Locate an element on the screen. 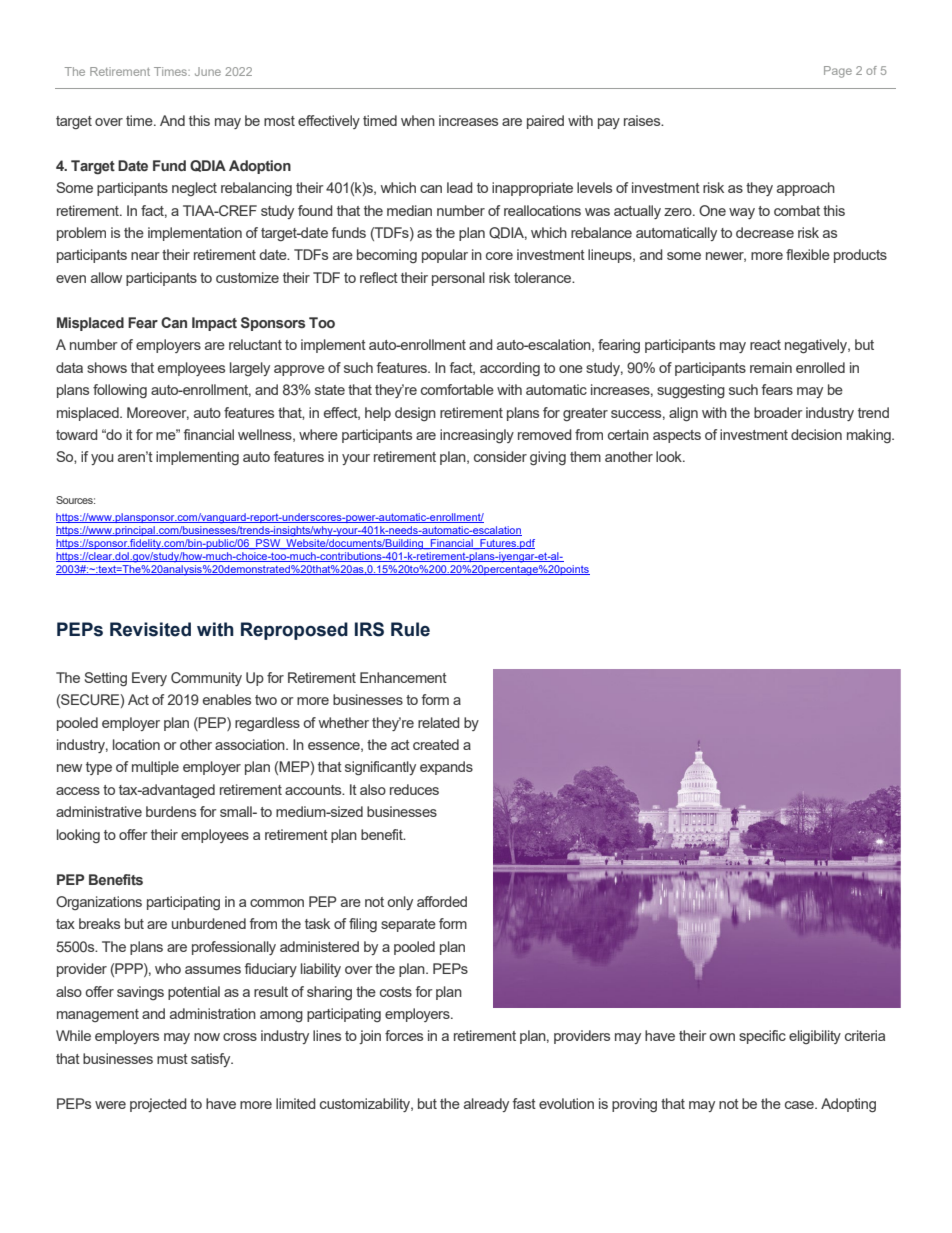  Rule is located at coordinates (410, 629).
